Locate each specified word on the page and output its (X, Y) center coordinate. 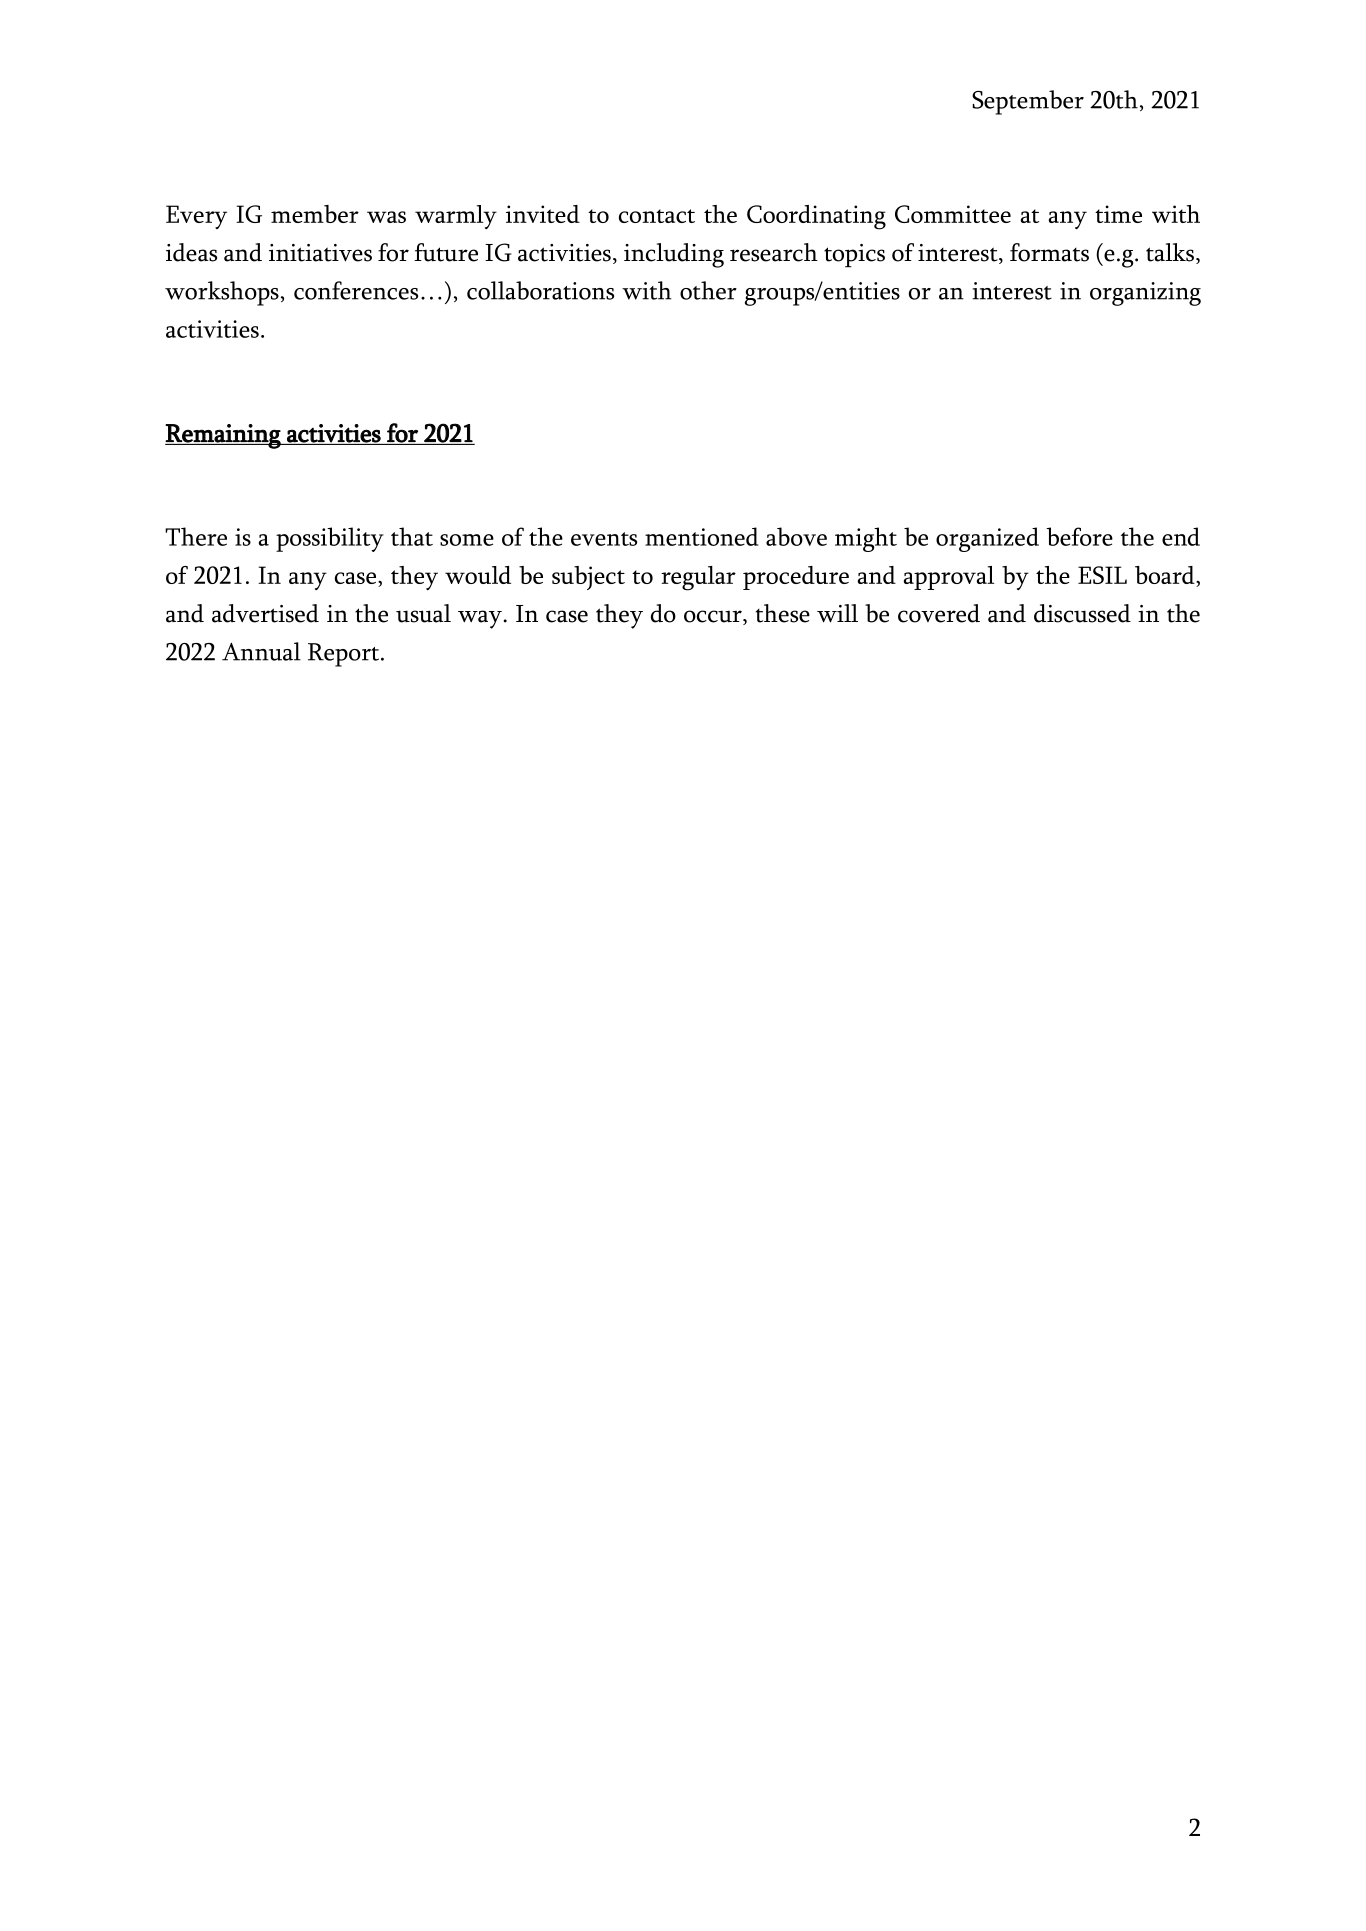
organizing (1145, 294)
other (708, 290)
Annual (261, 651)
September (1028, 102)
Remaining (224, 436)
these (783, 613)
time (1118, 214)
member (315, 214)
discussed (1082, 613)
